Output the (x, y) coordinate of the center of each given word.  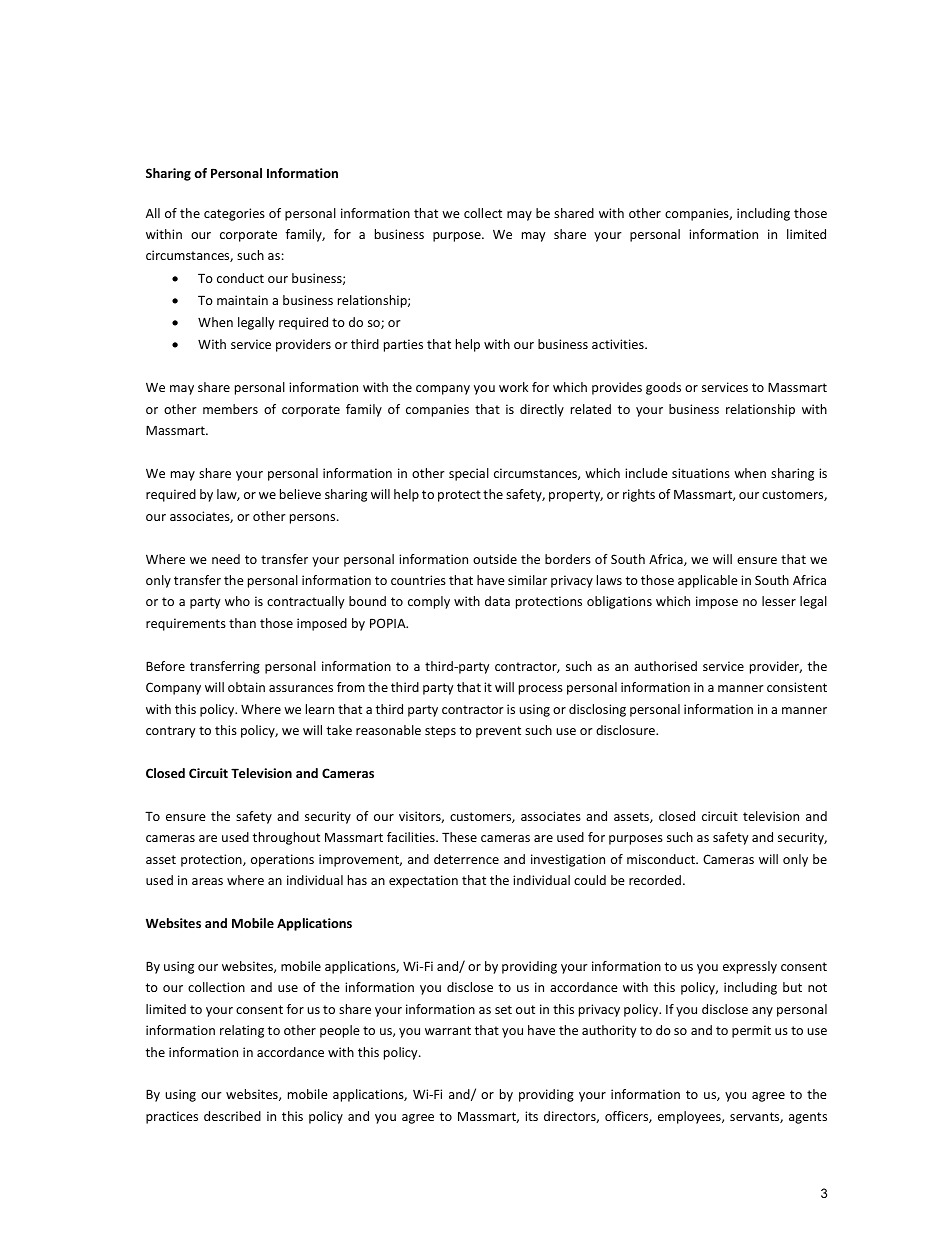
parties (403, 345)
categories (234, 214)
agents (808, 1118)
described (232, 1116)
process (541, 690)
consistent (797, 687)
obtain (246, 687)
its (531, 1116)
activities (619, 344)
